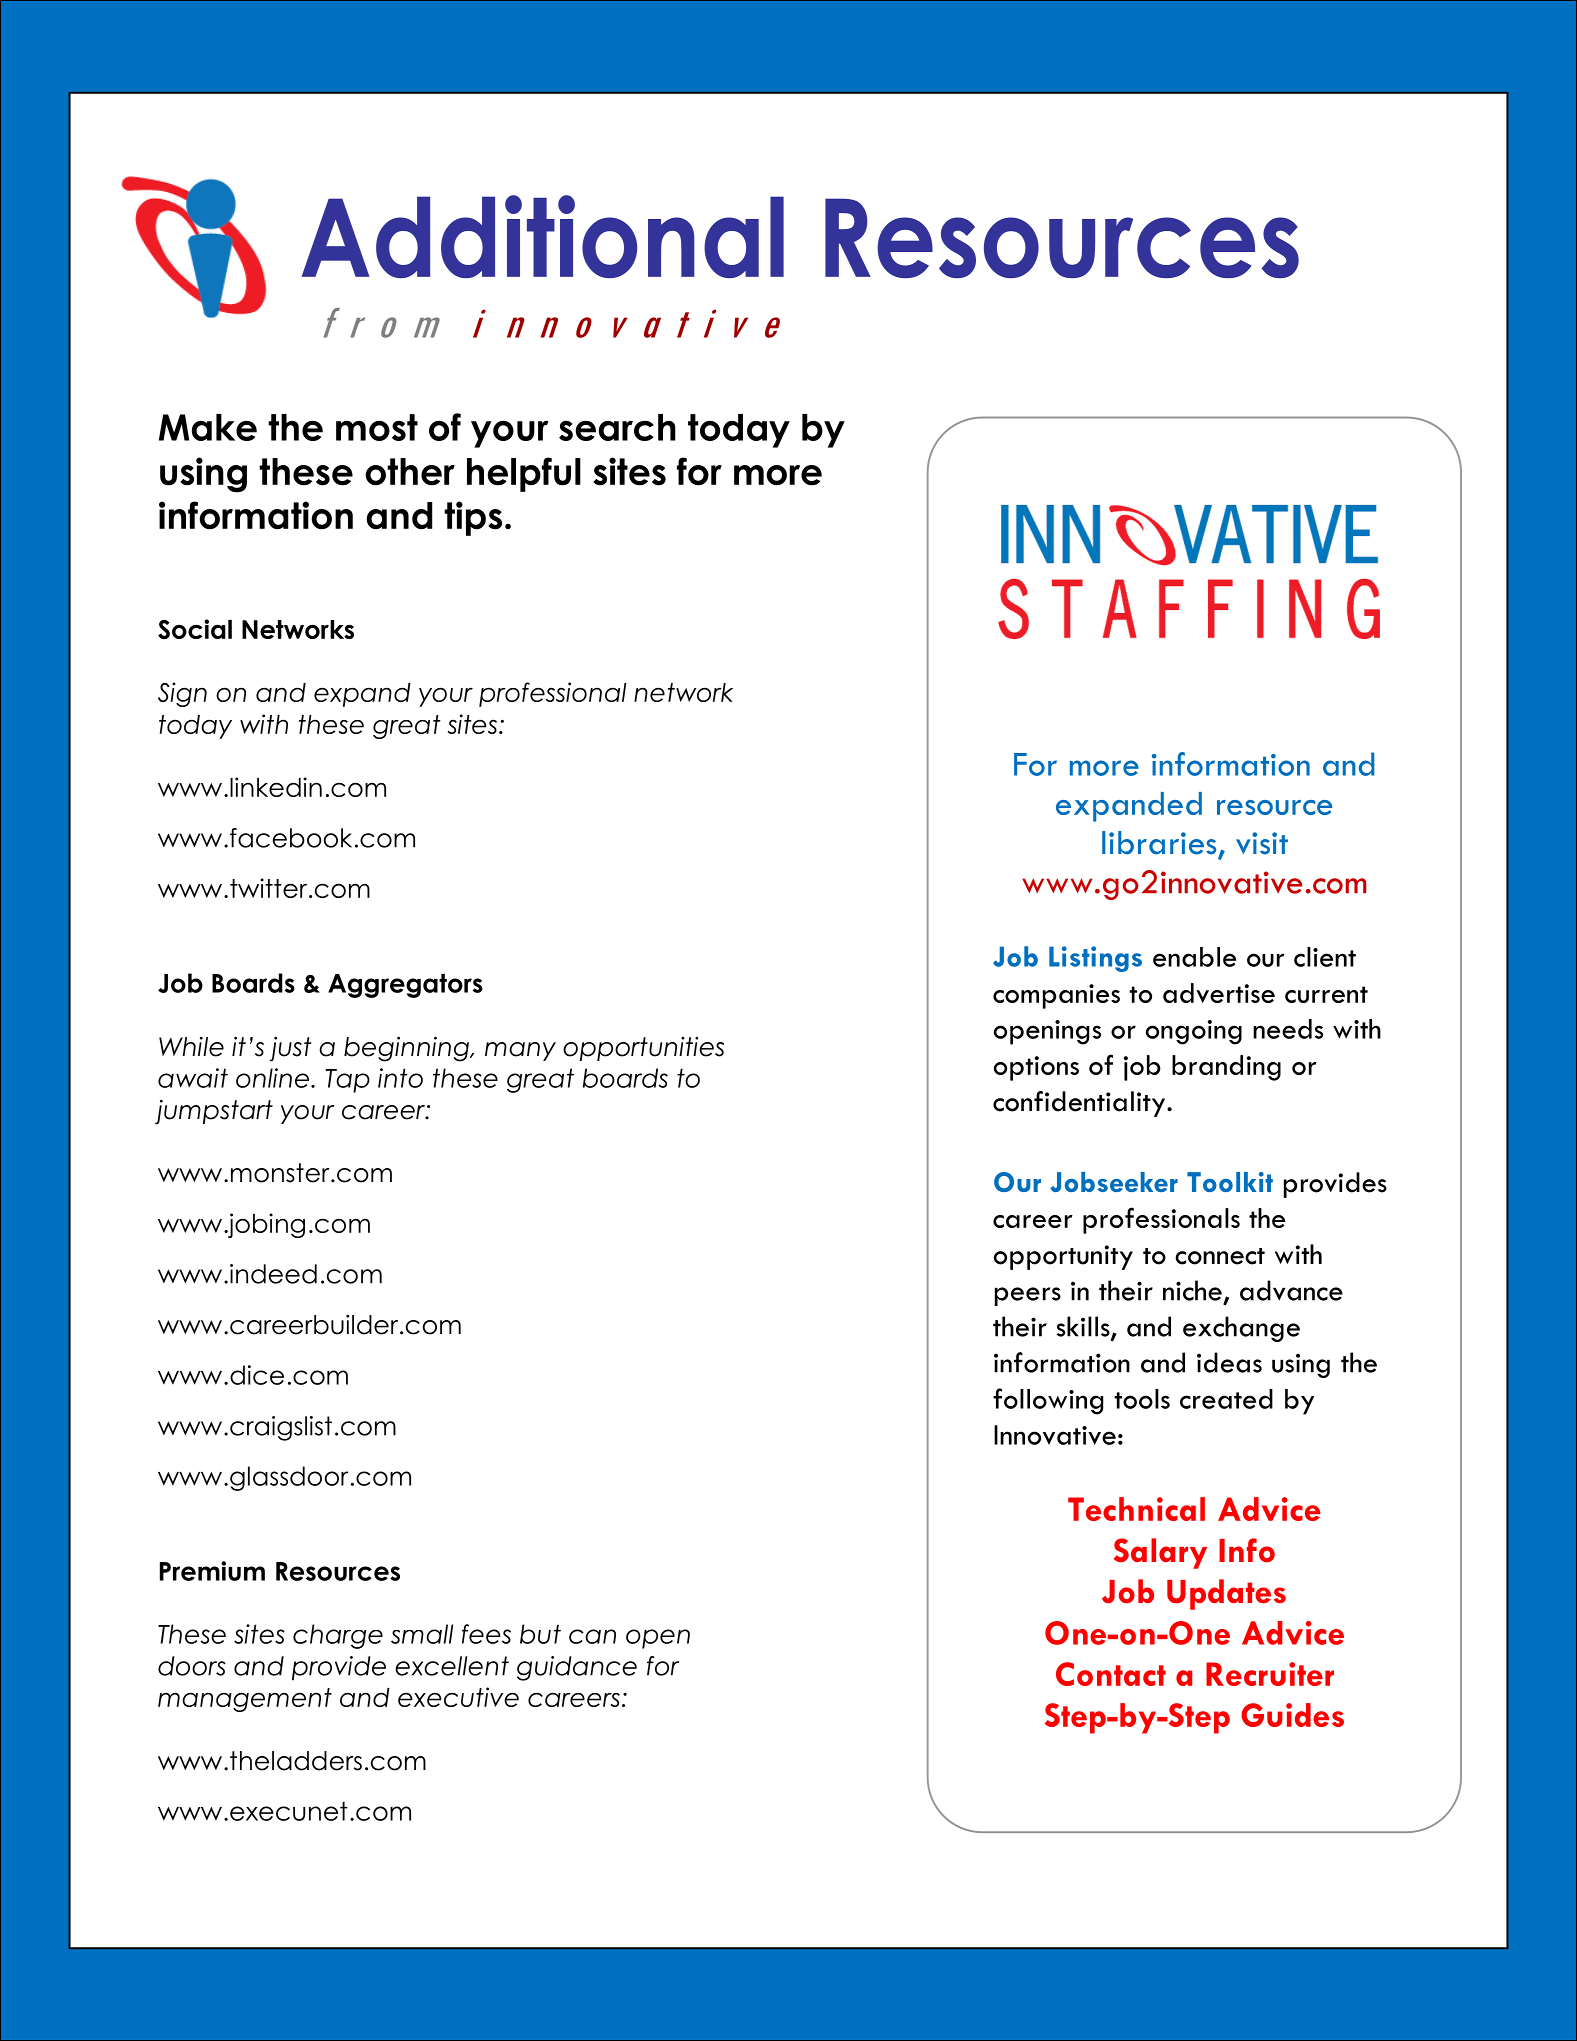  What do you see at coordinates (405, 986) in the screenshot?
I see `Aggregators` at bounding box center [405, 986].
